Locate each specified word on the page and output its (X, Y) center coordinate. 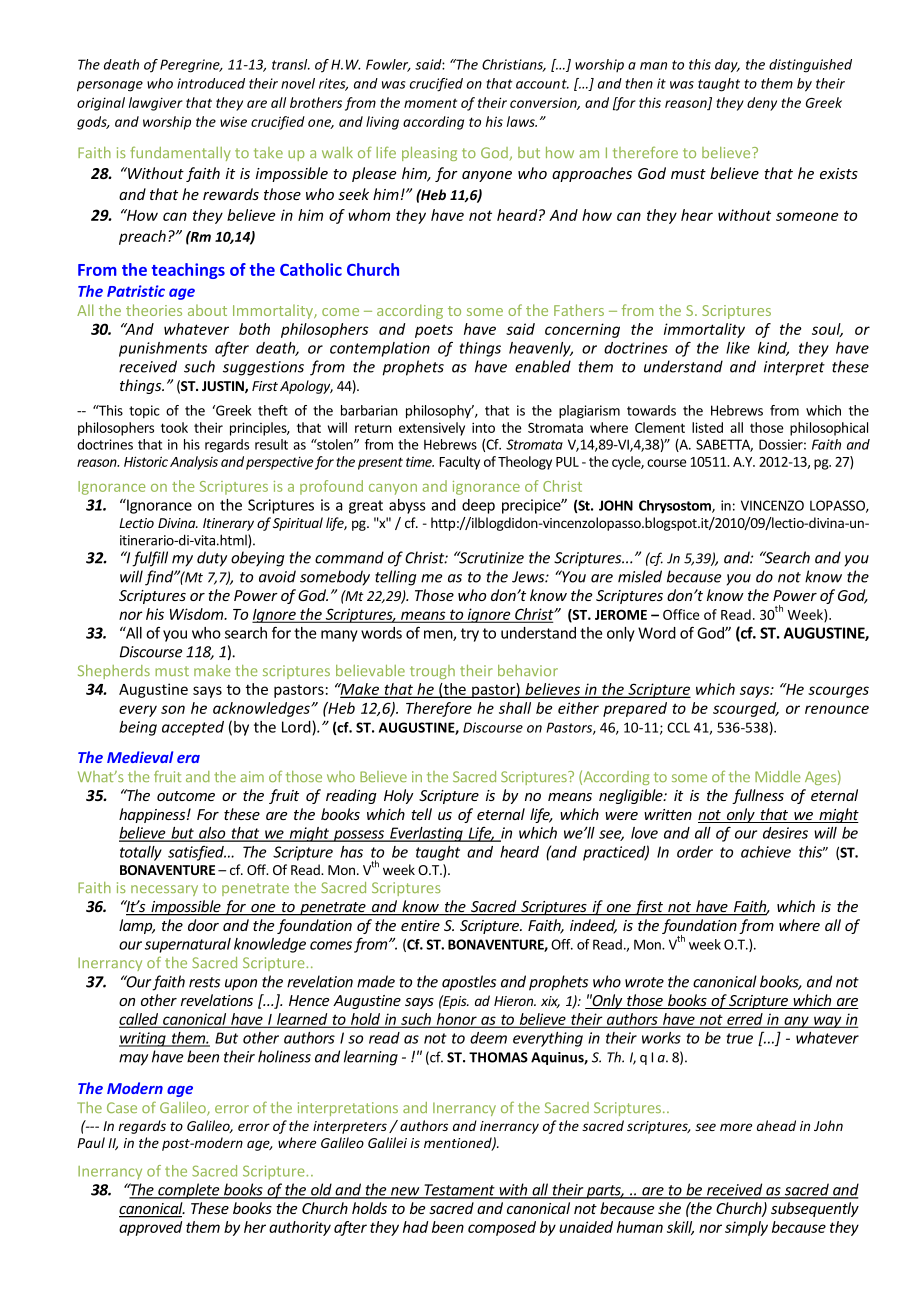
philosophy (440, 412)
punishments (163, 349)
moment (430, 103)
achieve (766, 852)
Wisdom (198, 614)
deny (762, 104)
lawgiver (156, 104)
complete (189, 1191)
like (738, 348)
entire (420, 925)
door (203, 925)
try (470, 635)
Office (681, 614)
